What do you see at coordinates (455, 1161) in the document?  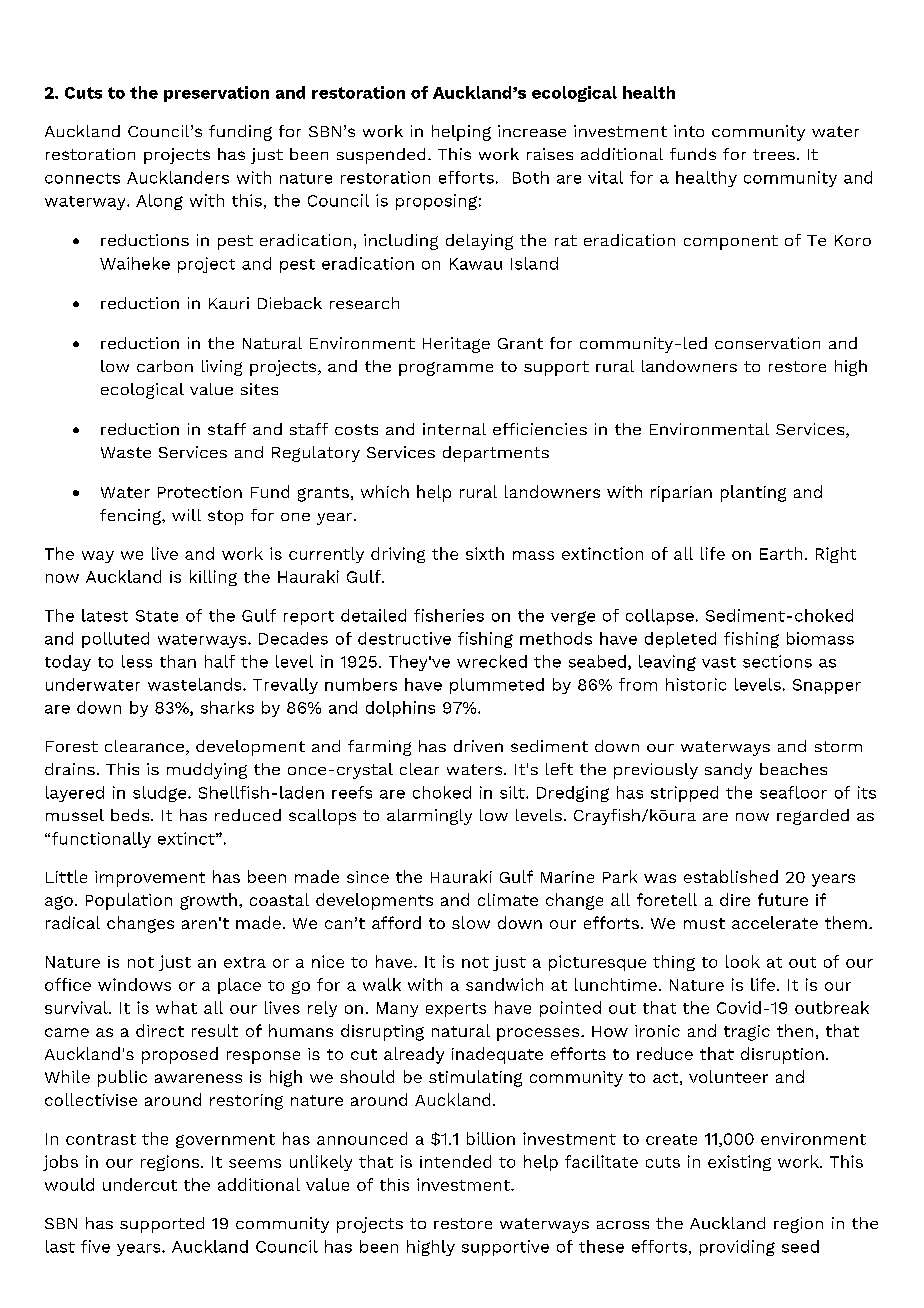 I see `intended` at bounding box center [455, 1161].
